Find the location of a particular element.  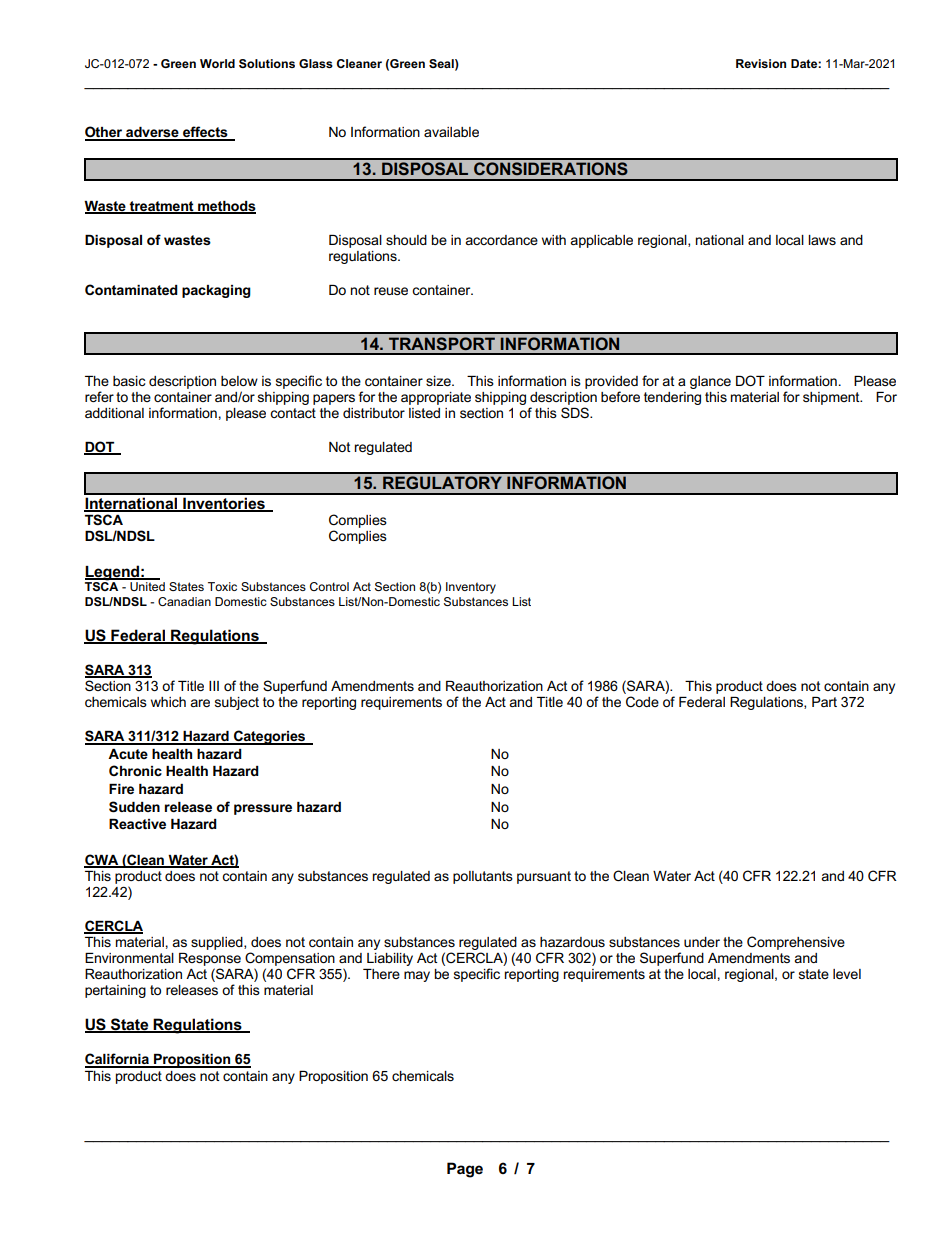

Revision is located at coordinates (761, 63).
